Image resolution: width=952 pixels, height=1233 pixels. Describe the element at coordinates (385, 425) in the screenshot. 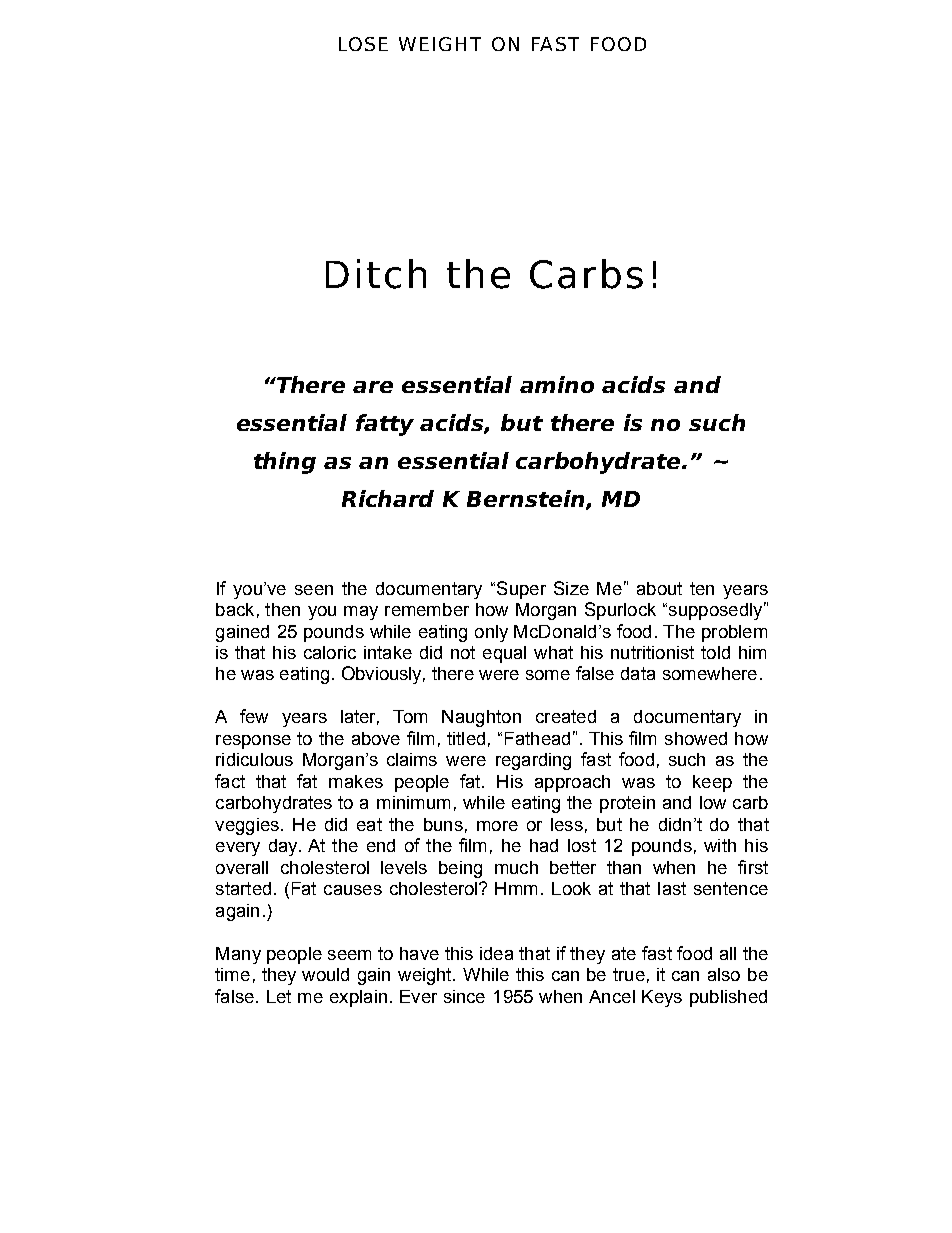

I see `fatty` at that location.
